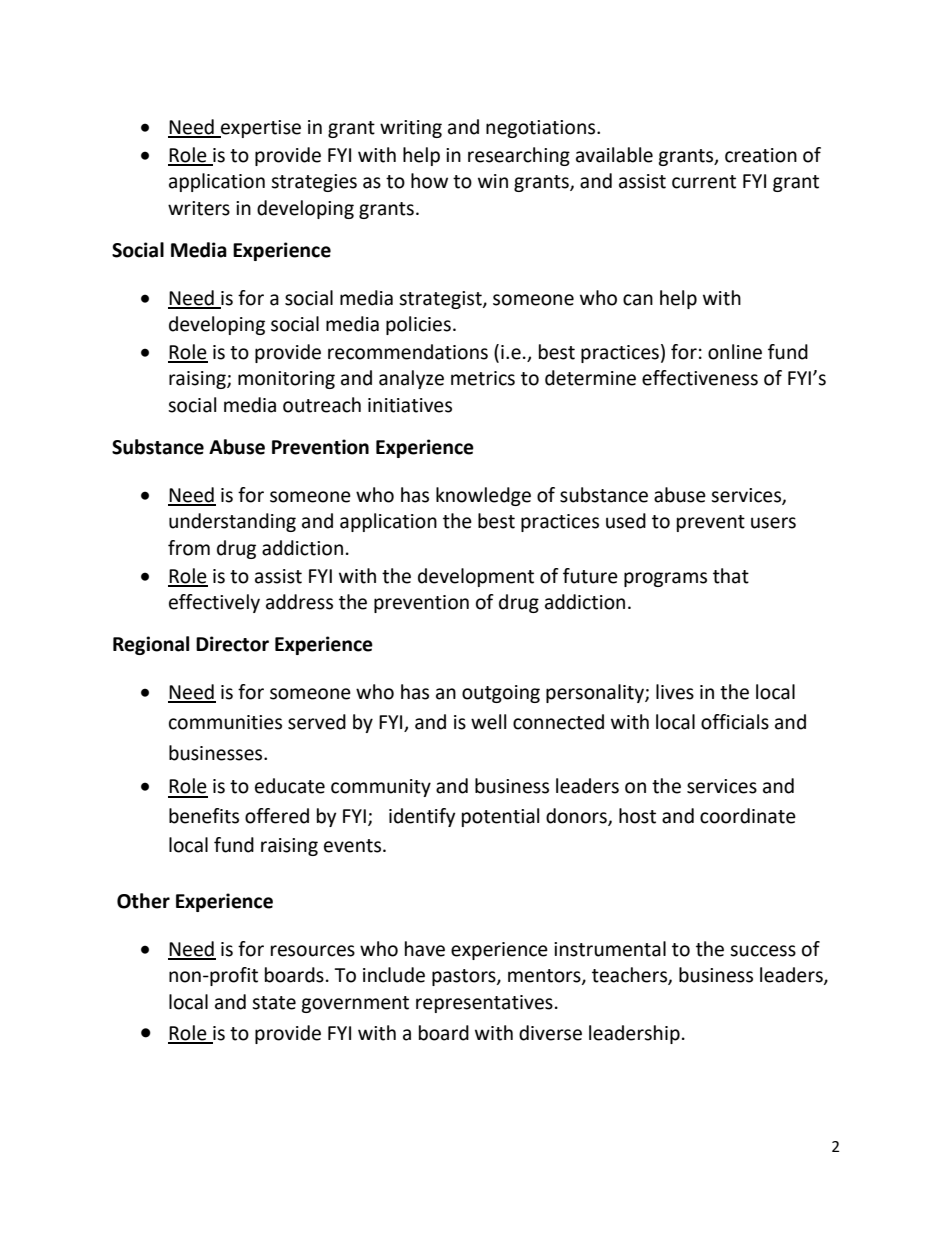 The image size is (952, 1233). I want to click on development, so click(476, 577).
